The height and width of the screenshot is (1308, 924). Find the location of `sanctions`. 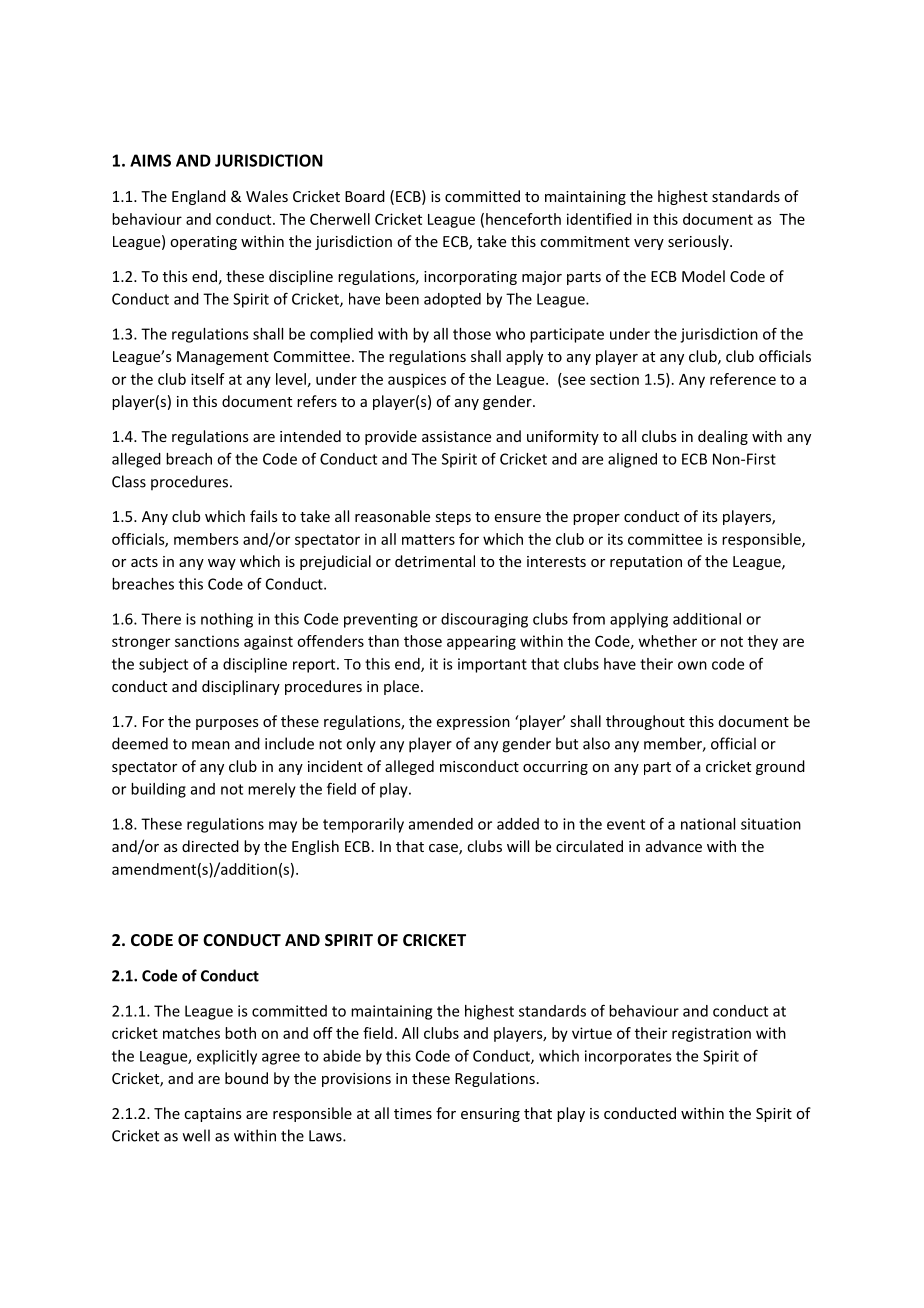

sanctions is located at coordinates (207, 641).
